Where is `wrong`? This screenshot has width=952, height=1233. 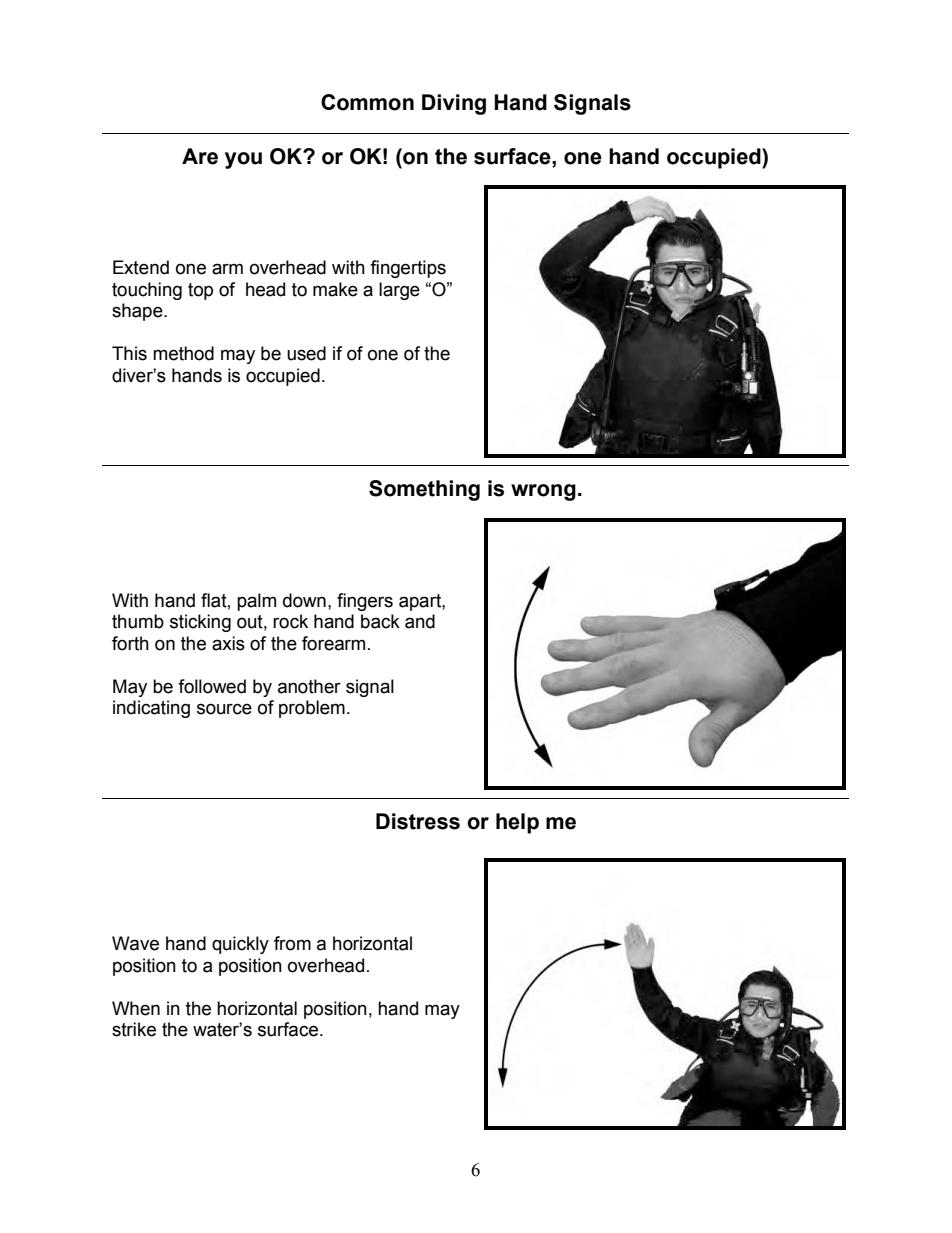
wrong is located at coordinates (543, 492).
